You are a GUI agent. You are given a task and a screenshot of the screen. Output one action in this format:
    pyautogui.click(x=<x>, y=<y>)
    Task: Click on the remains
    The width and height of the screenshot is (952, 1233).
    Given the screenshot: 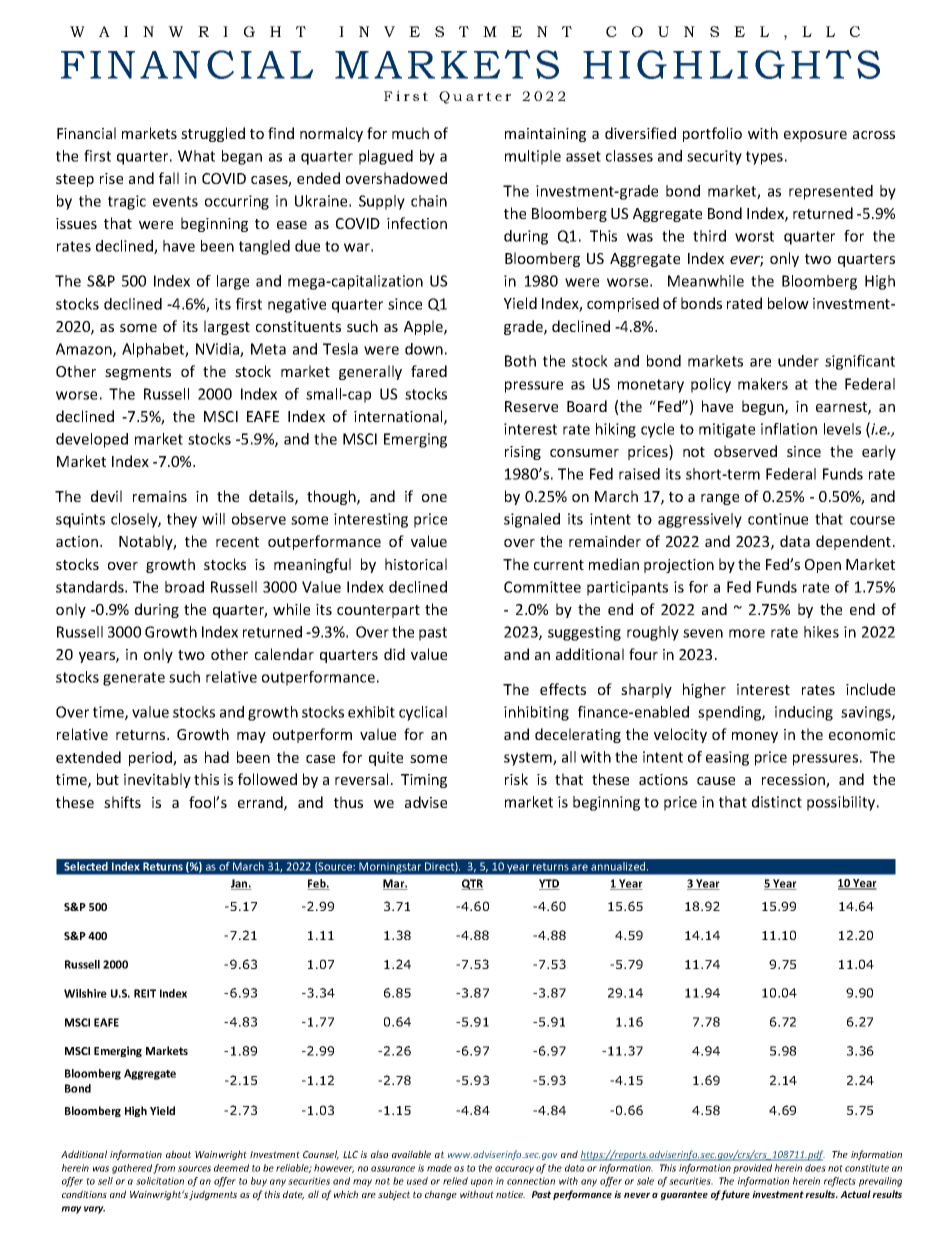 What is the action you would take?
    pyautogui.click(x=160, y=496)
